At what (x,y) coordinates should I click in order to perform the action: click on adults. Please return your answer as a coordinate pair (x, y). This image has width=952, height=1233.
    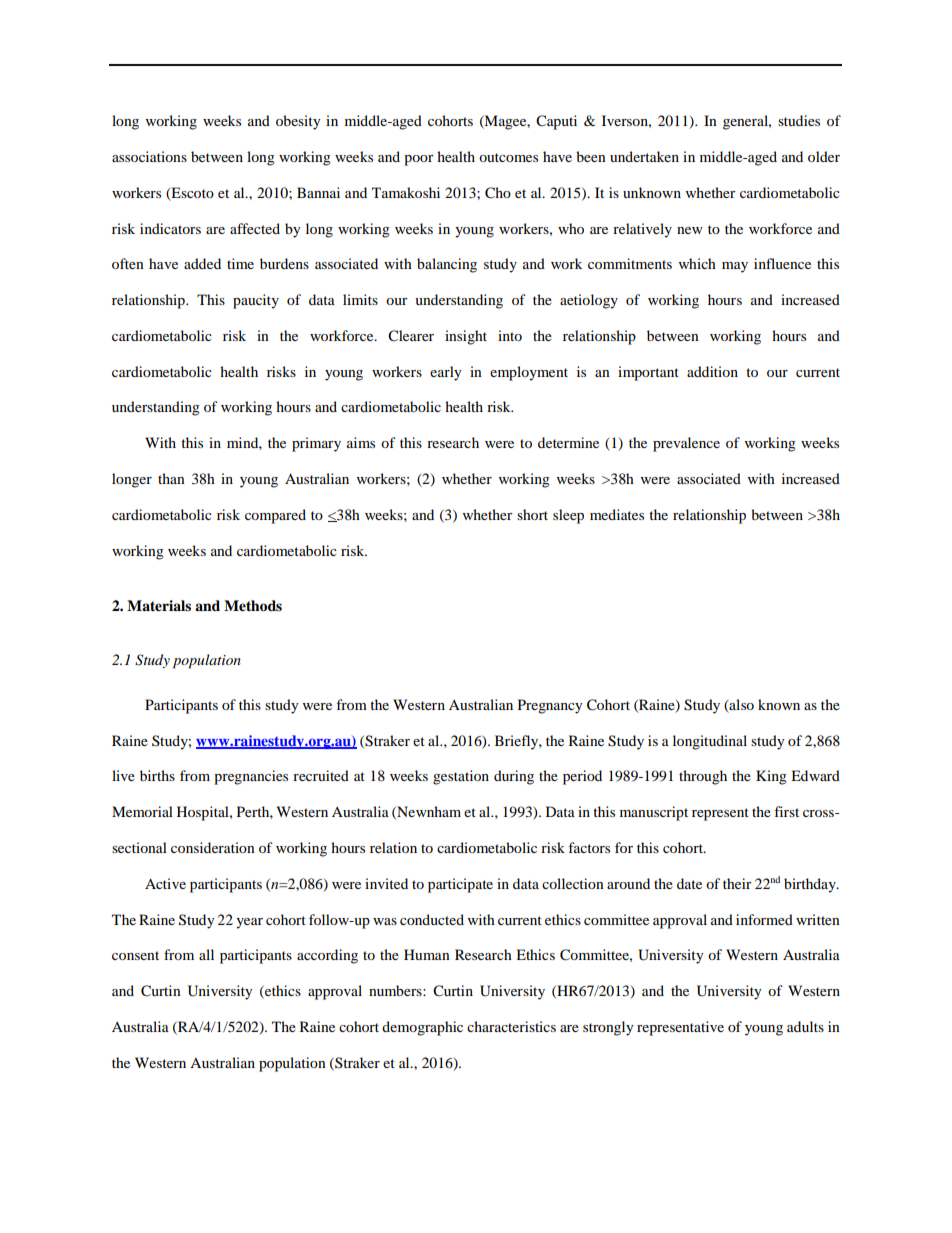
    Looking at the image, I should click on (805, 1026).
